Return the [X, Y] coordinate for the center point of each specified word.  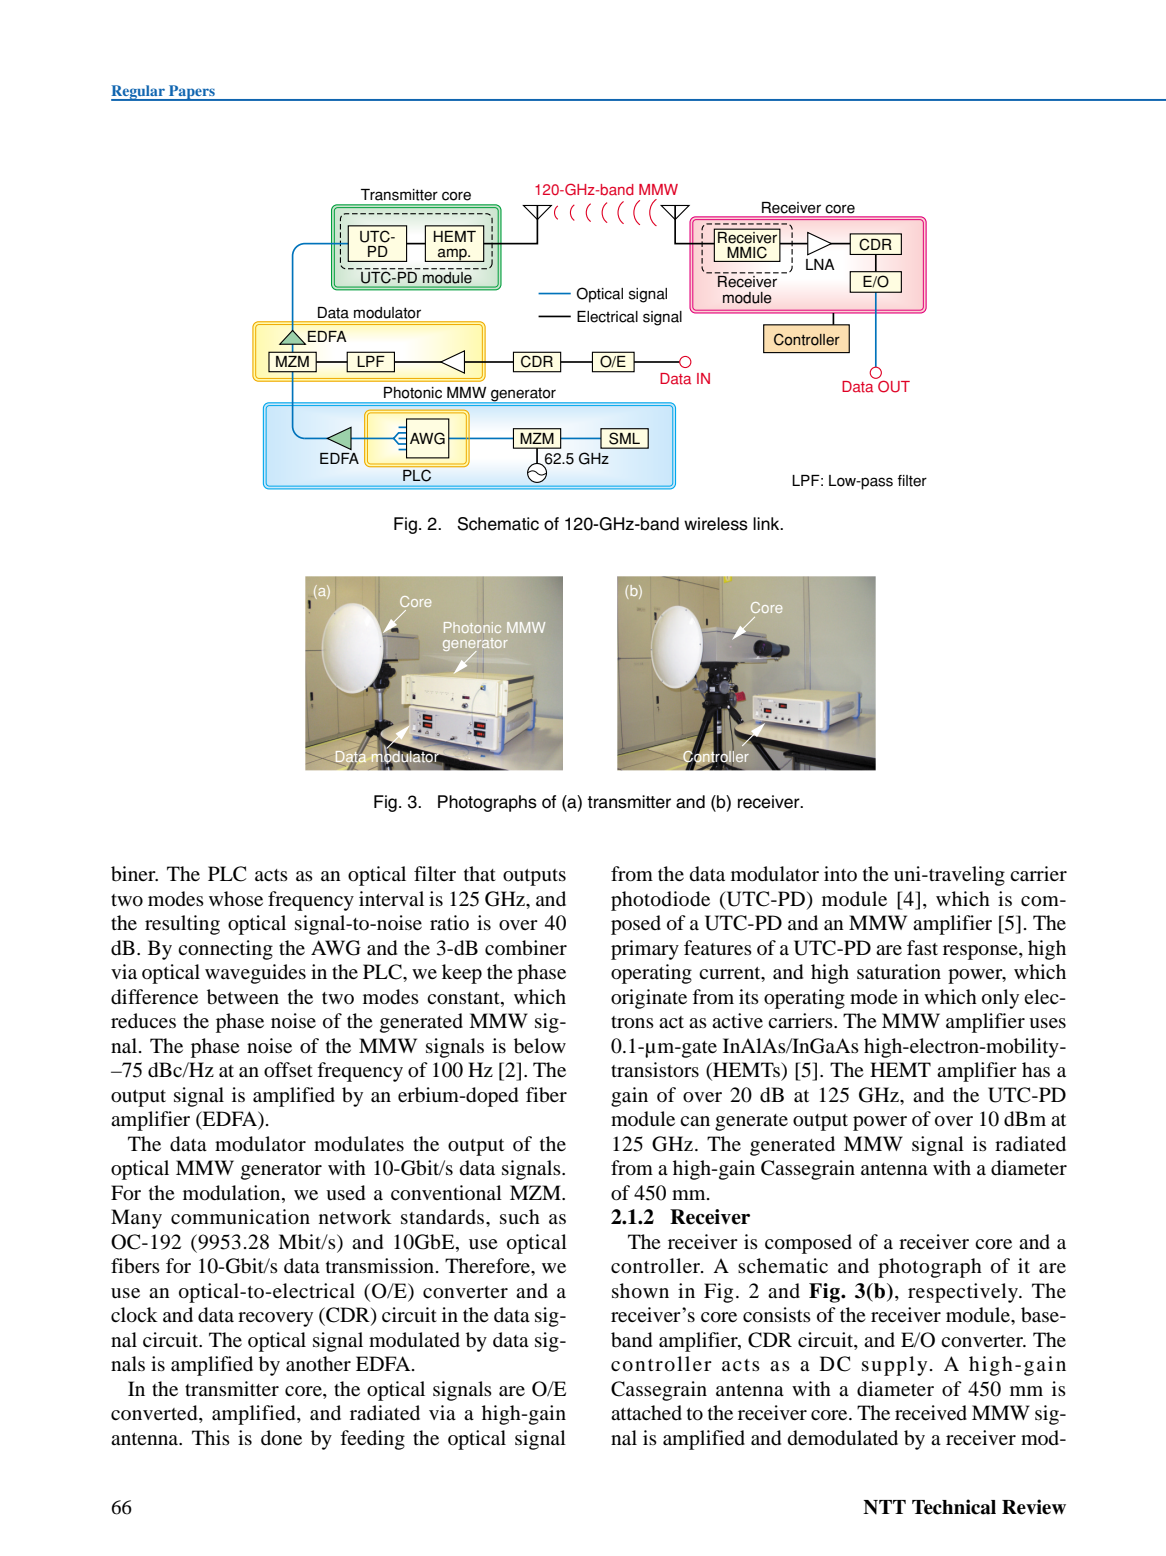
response [981, 952]
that [480, 873]
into [840, 873]
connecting [225, 950]
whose [236, 899]
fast [922, 947]
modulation [233, 1193]
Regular [139, 93]
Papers [192, 93]
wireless [716, 524]
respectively [964, 1293]
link [767, 523]
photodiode [660, 901]
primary [645, 950]
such [520, 1216]
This [211, 1437]
